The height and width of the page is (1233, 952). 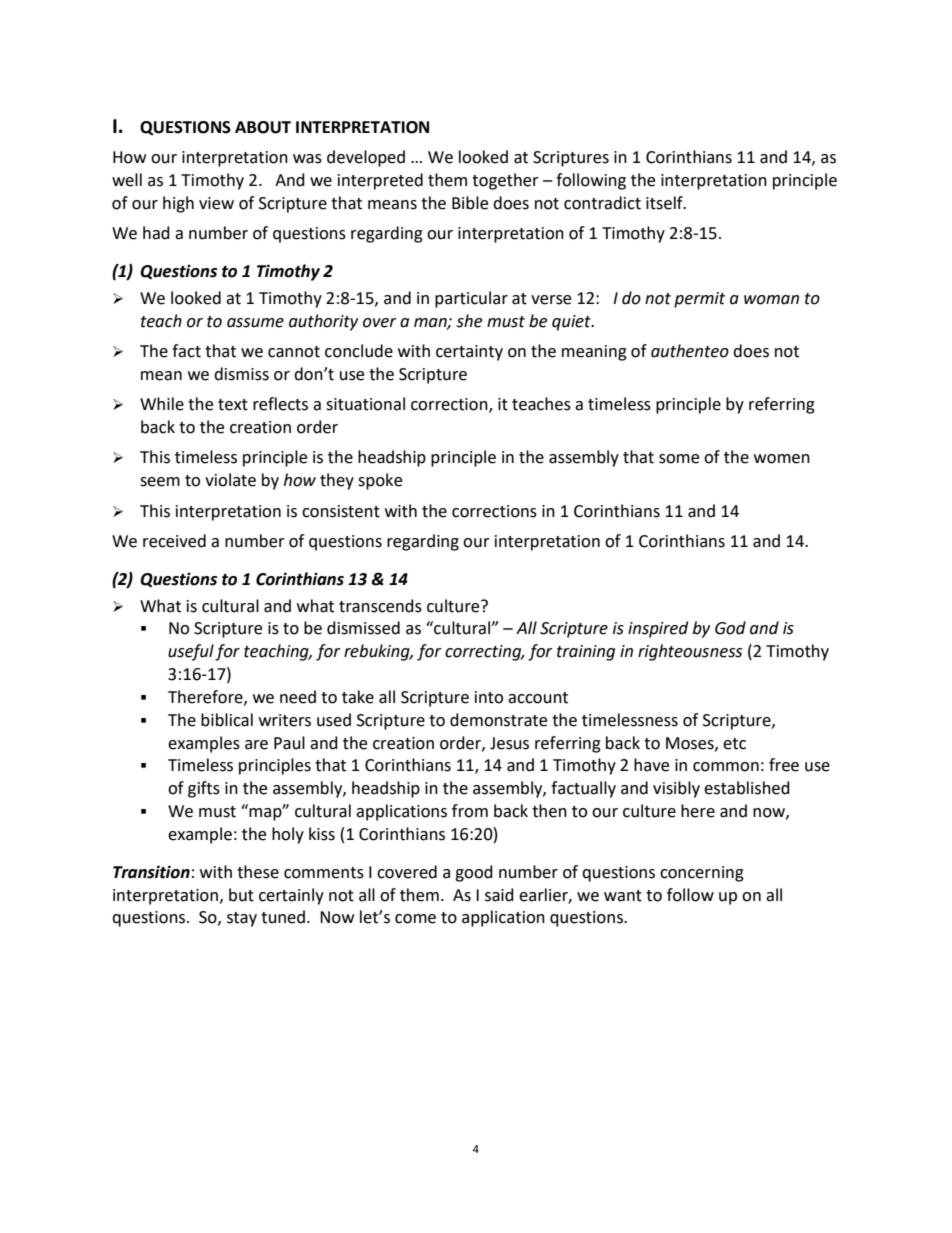 I want to click on but, so click(x=241, y=895).
